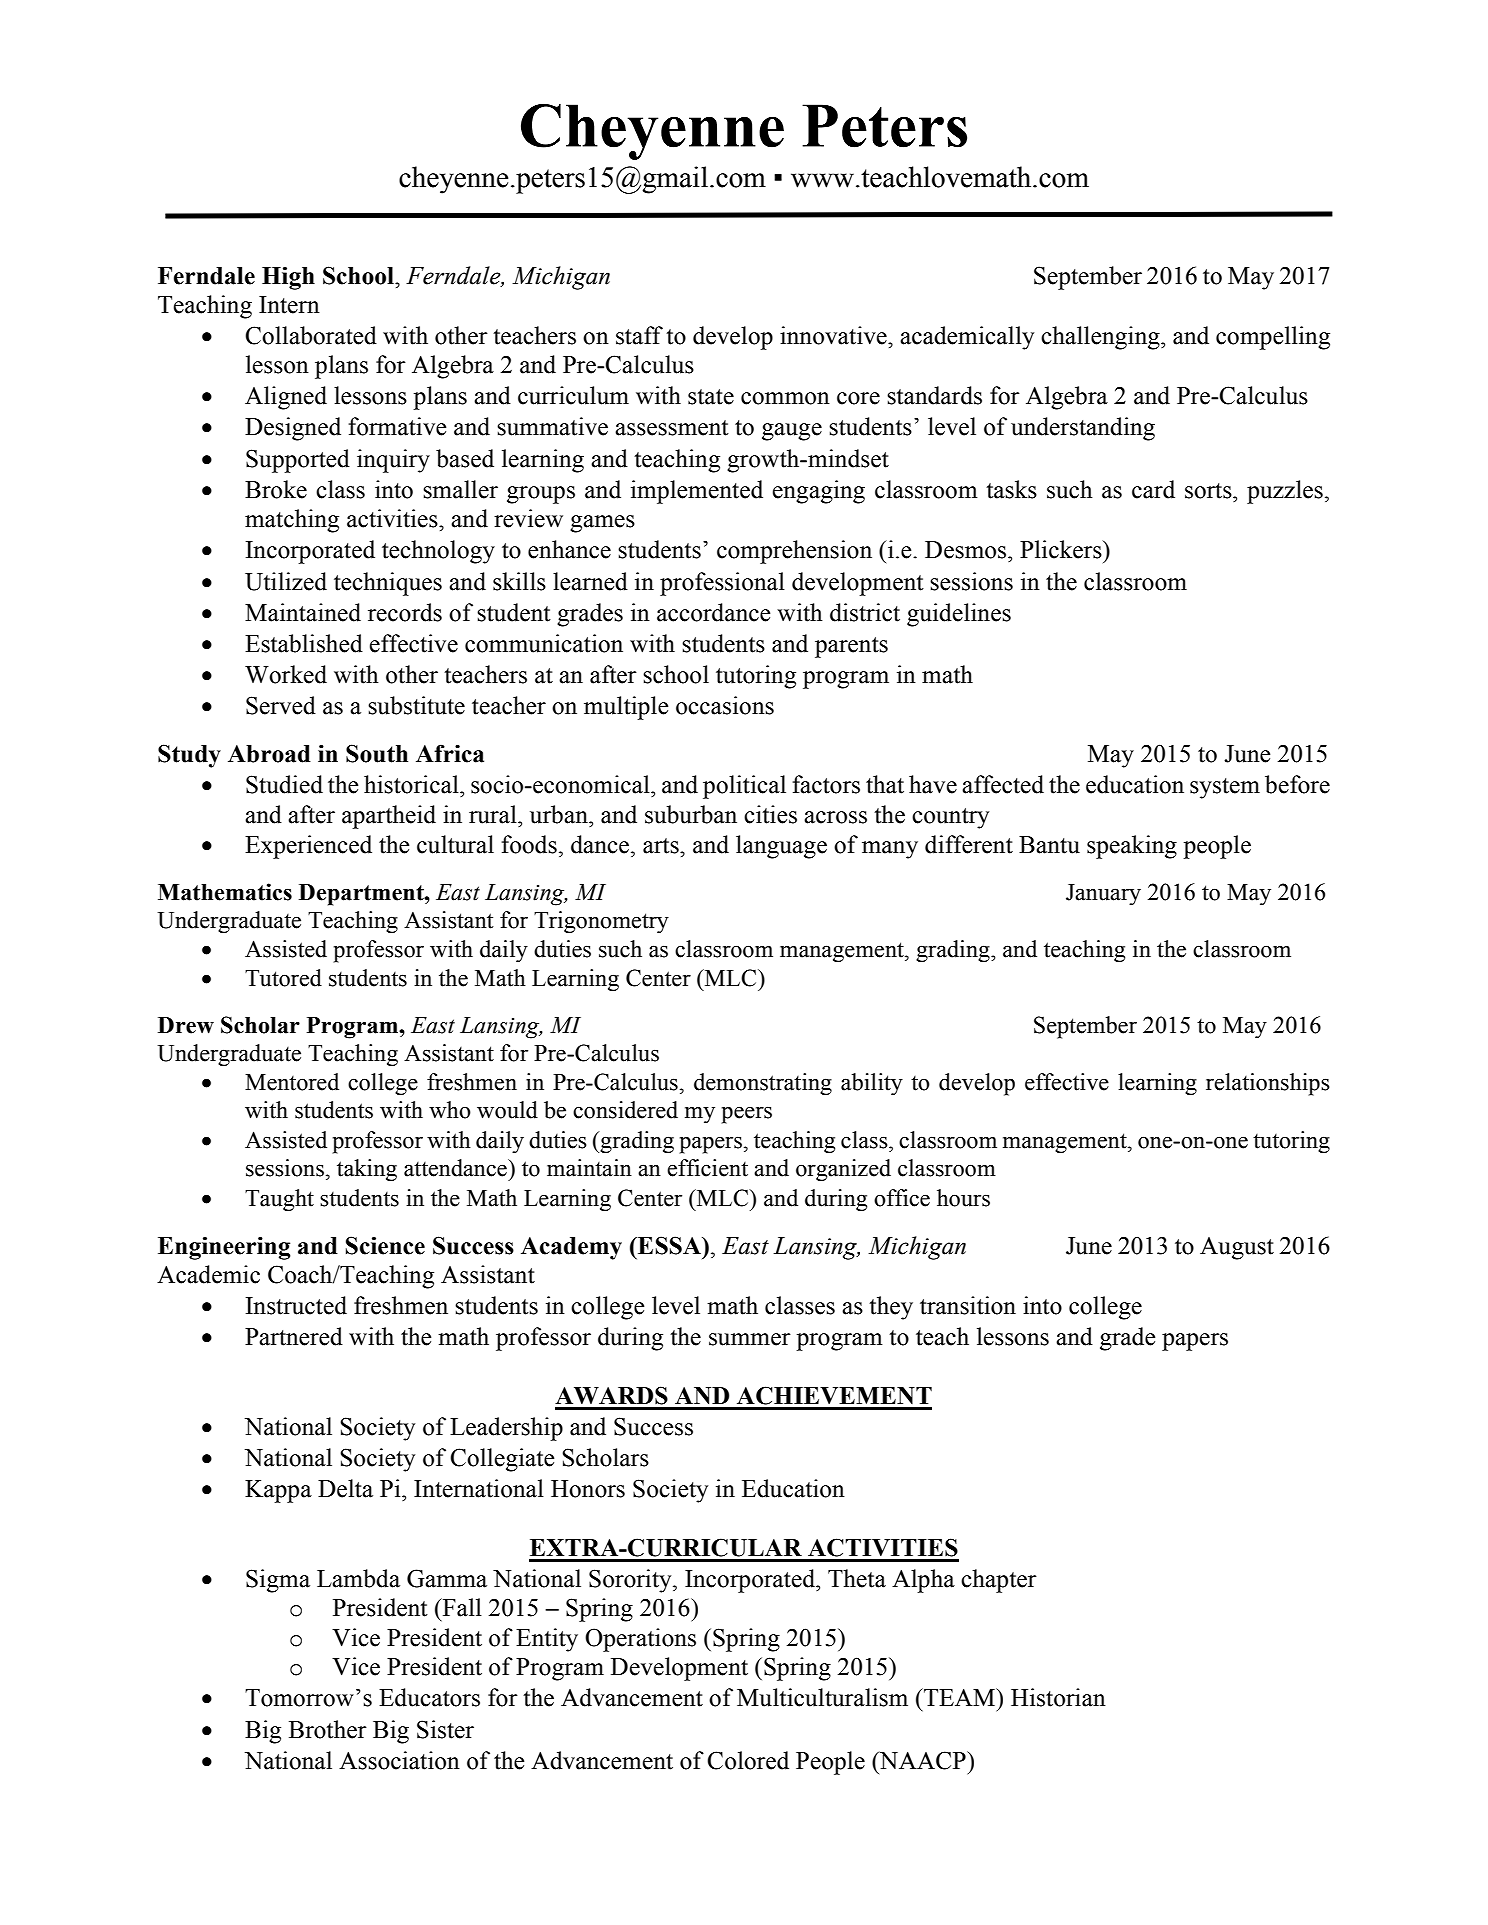 This page has height=1925, width=1488. Describe the element at coordinates (399, 1760) in the page. I see `Association` at that location.
